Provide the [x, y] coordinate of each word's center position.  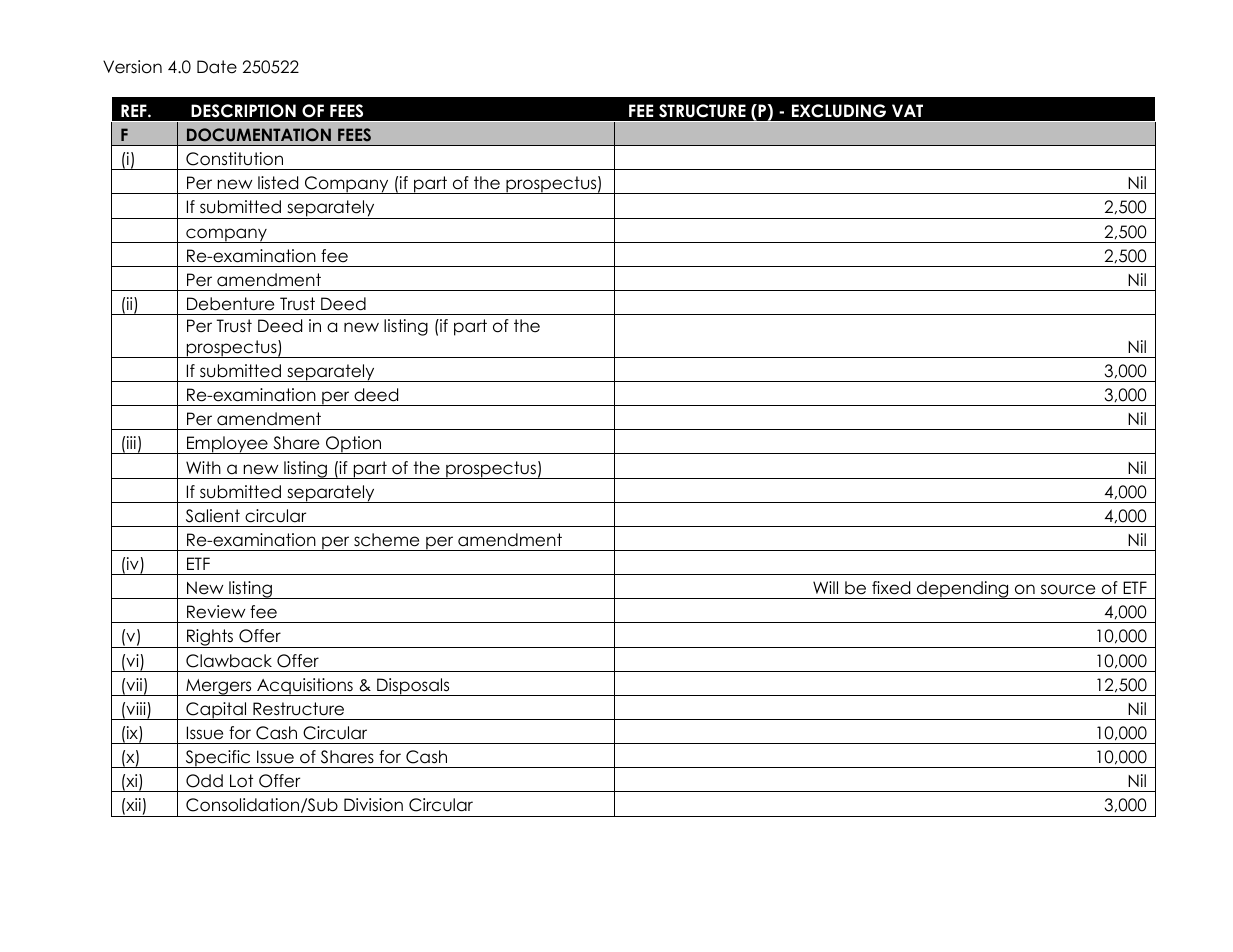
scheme [386, 540]
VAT [907, 110]
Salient [213, 516]
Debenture [230, 304]
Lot [241, 781]
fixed [891, 588]
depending [963, 590]
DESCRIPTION [243, 111]
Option [354, 445]
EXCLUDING [839, 111]
